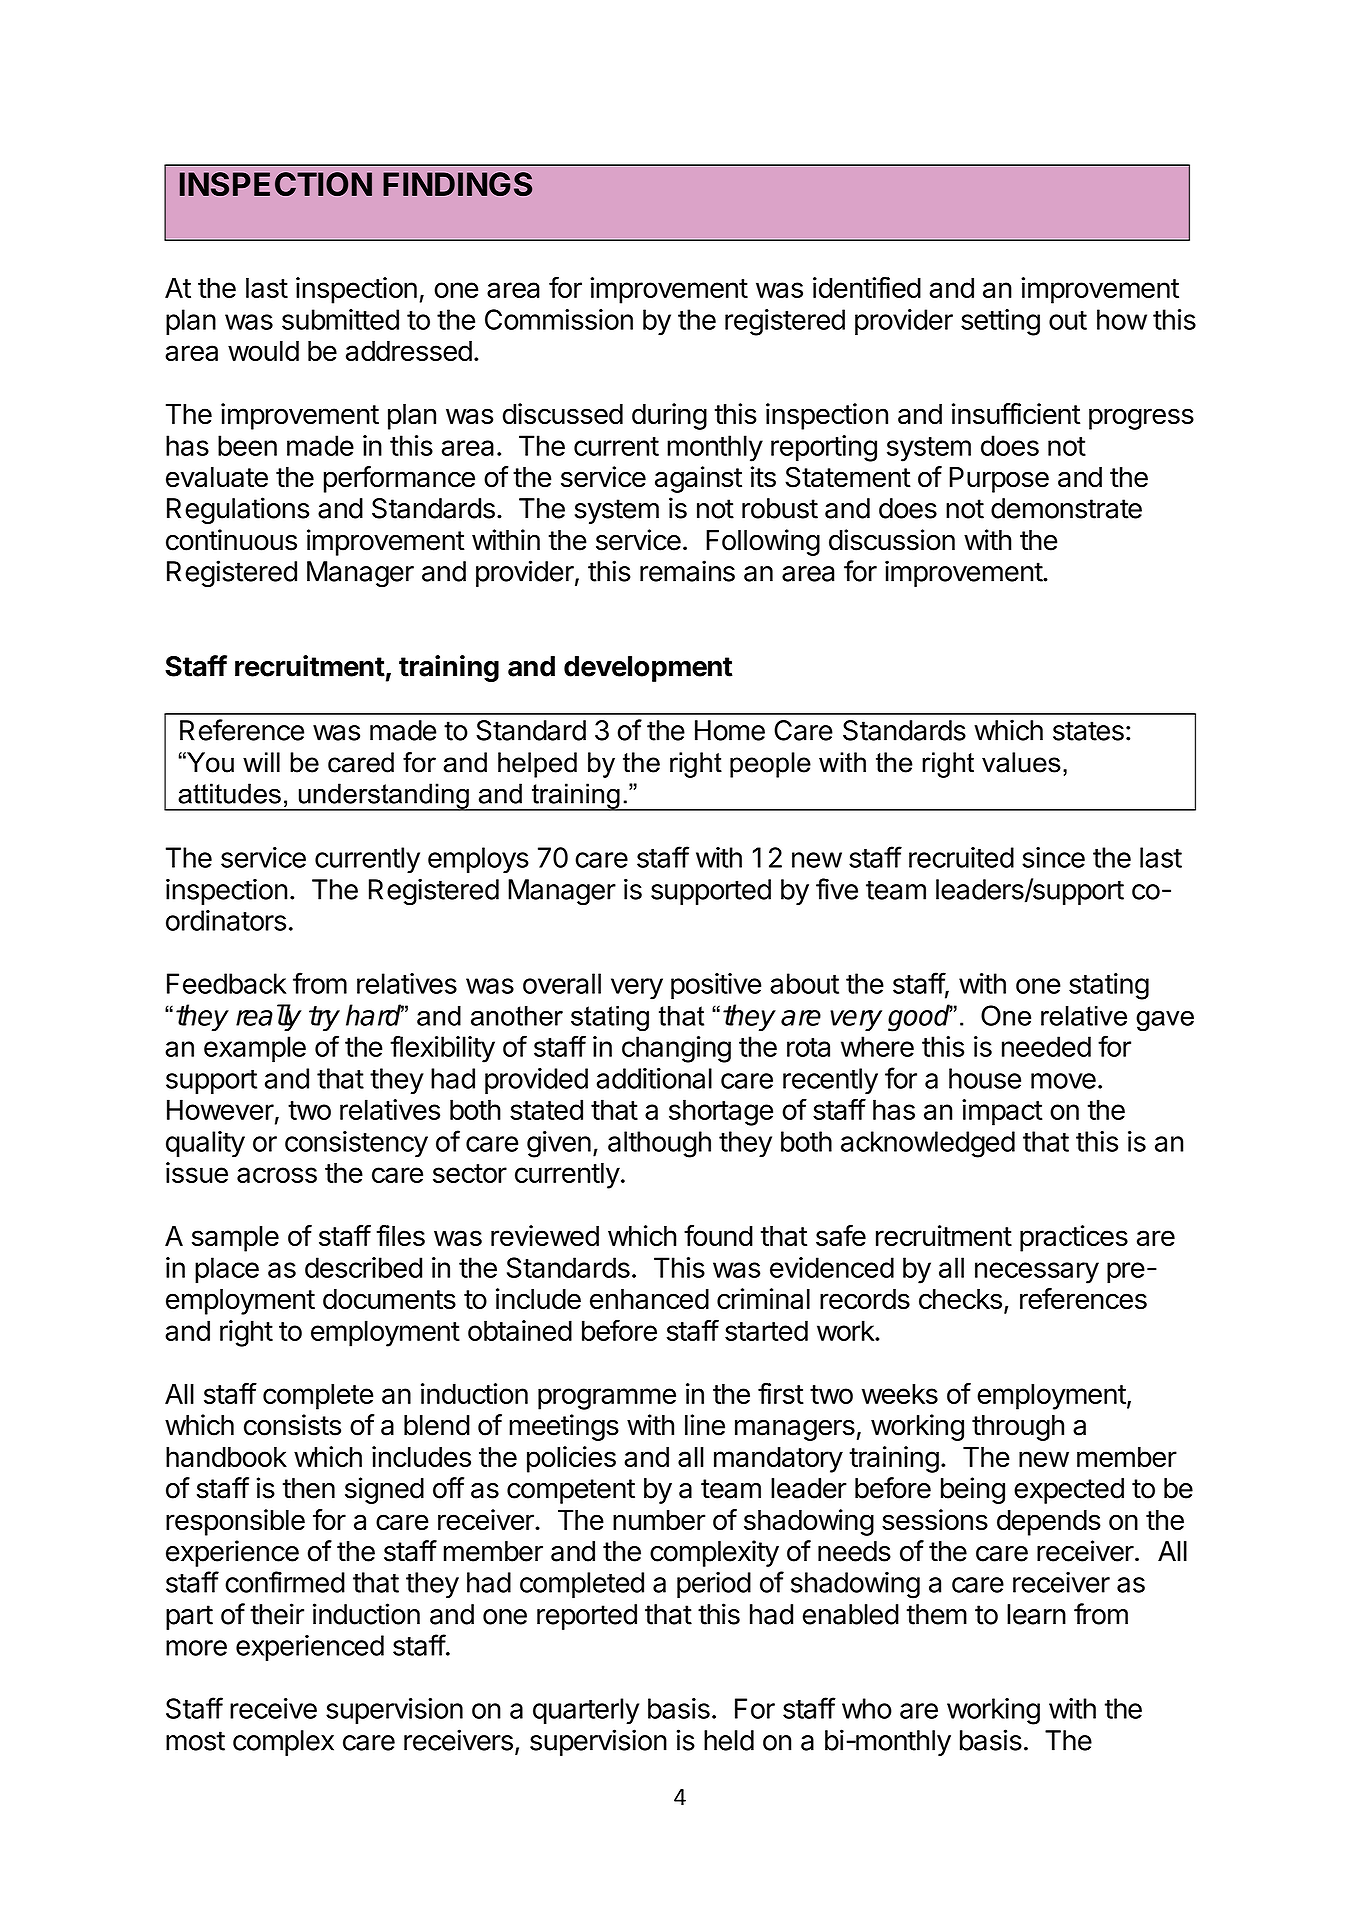 This screenshot has height=1923, width=1360. Describe the element at coordinates (649, 1299) in the screenshot. I see `enhanced` at that location.
